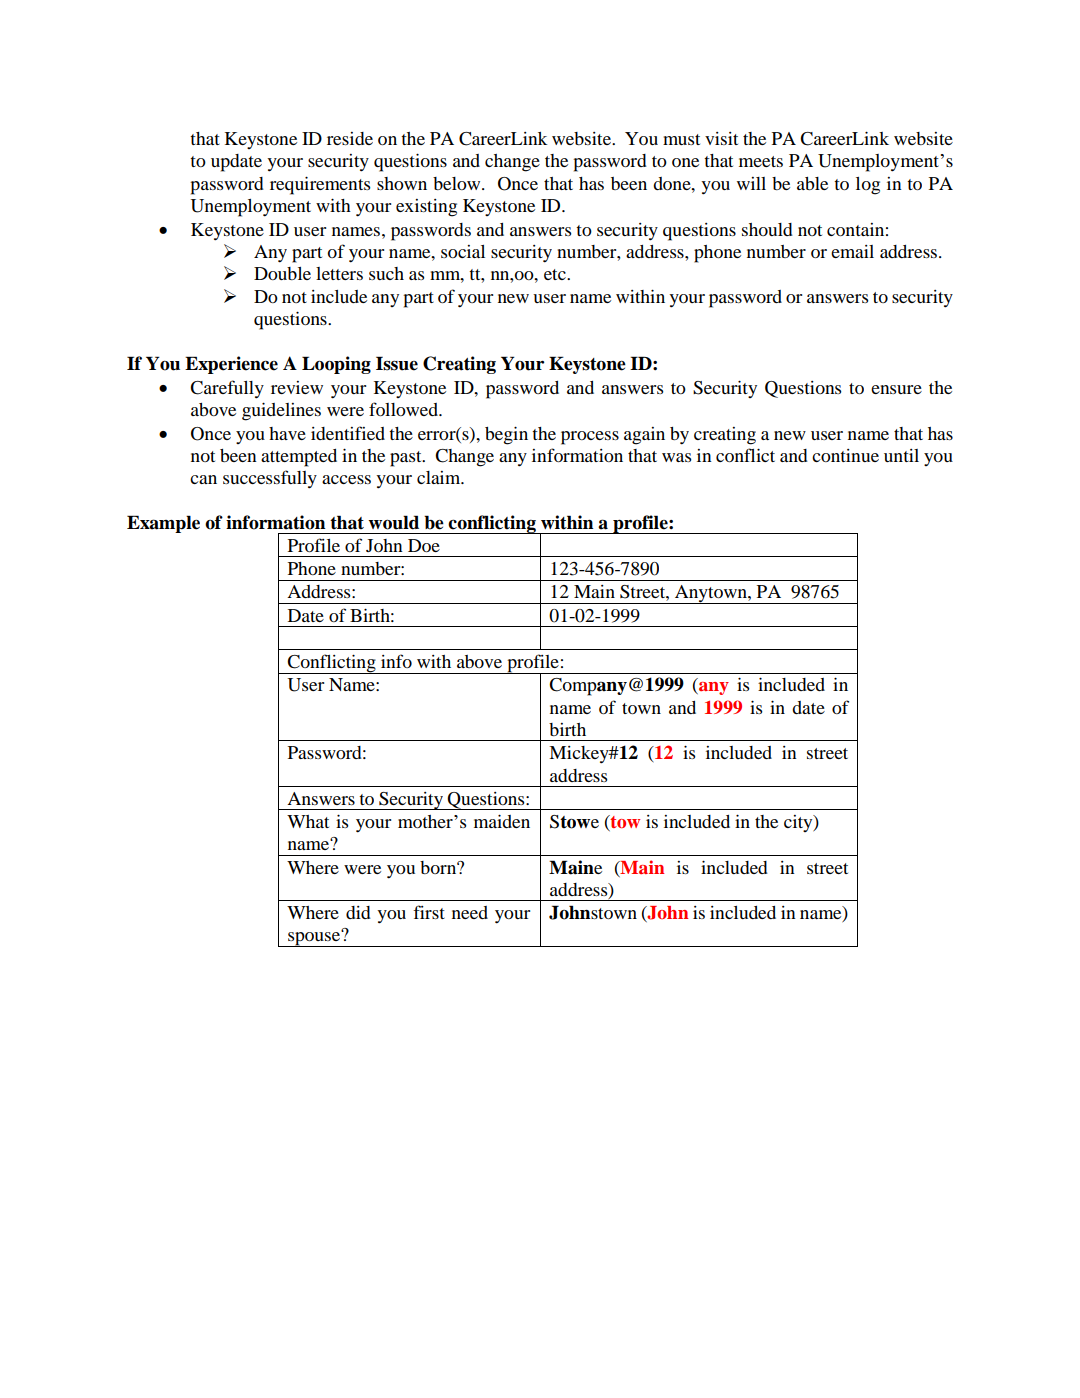 This page has height=1398, width=1080. Describe the element at coordinates (358, 912) in the page. I see `did` at that location.
